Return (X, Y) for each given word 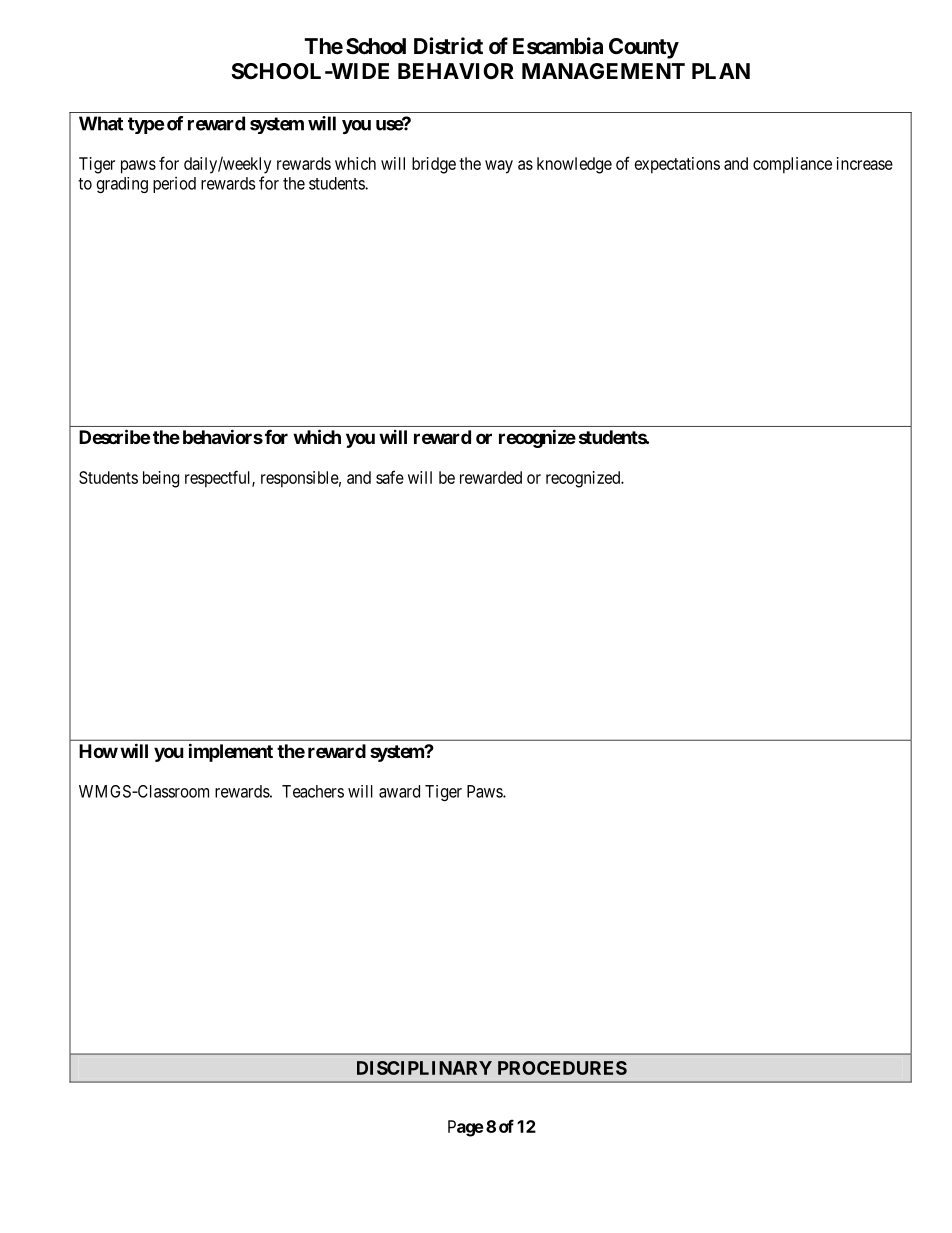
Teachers (313, 791)
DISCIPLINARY (424, 1068)
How (98, 751)
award (399, 791)
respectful (219, 479)
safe (390, 477)
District (448, 46)
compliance (792, 165)
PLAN (721, 71)
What (101, 123)
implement (231, 752)
